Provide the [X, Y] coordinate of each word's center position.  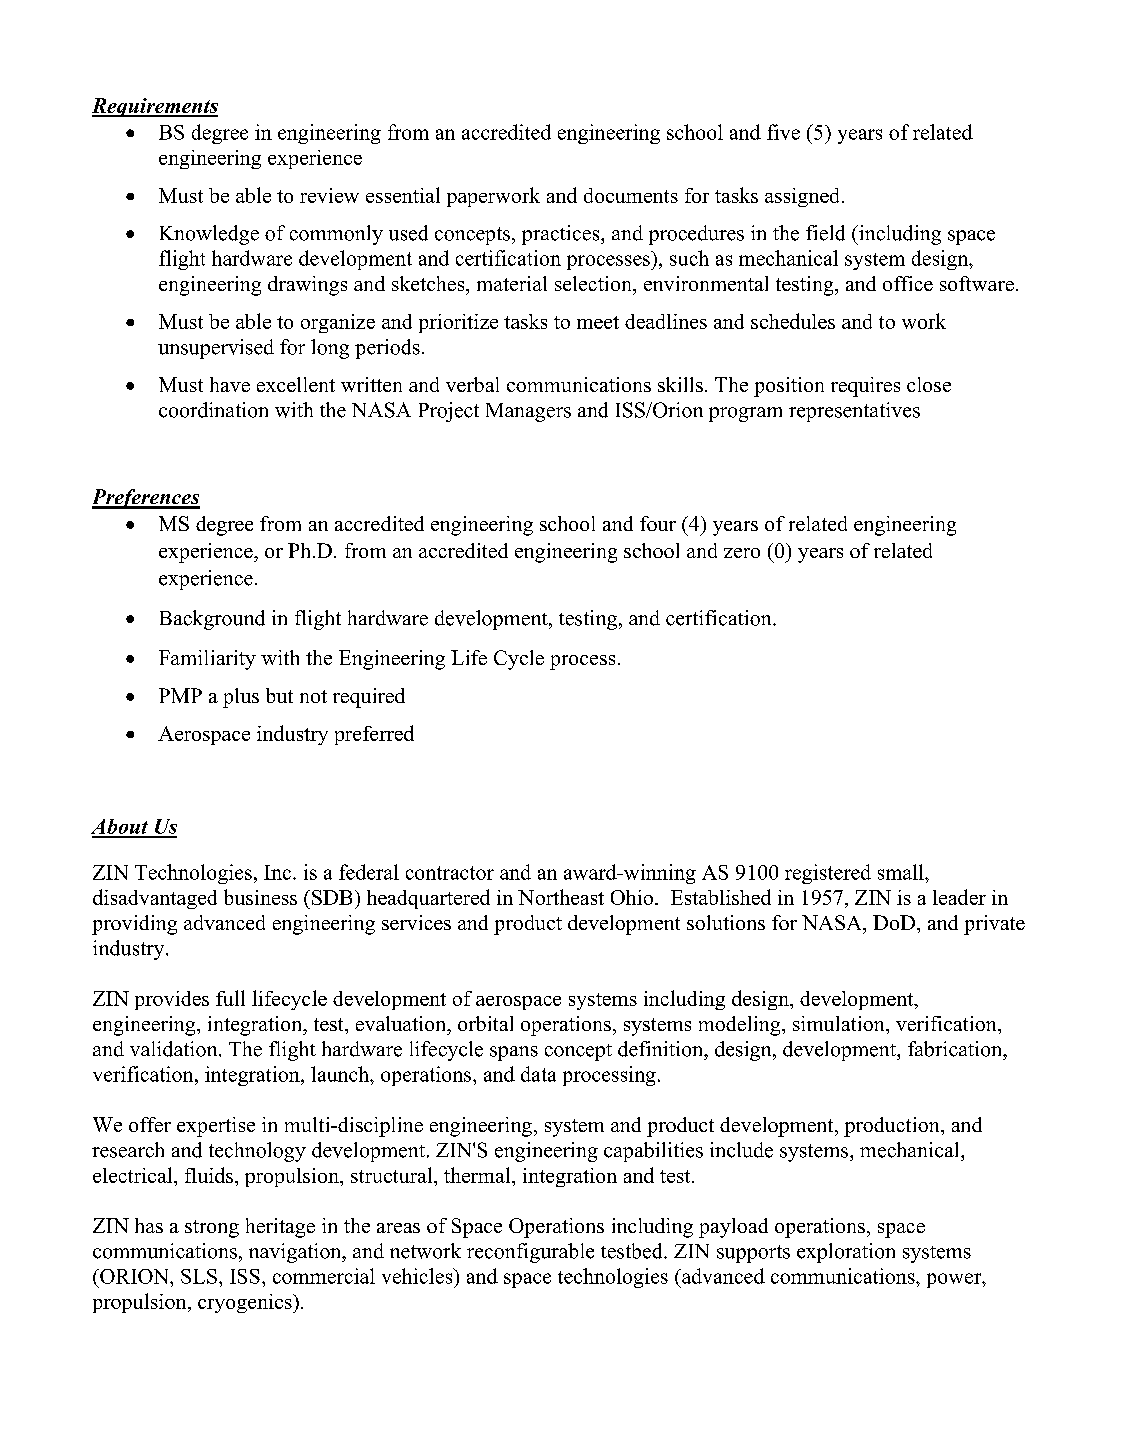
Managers [528, 412]
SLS [199, 1276]
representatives [854, 412]
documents [631, 195]
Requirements [155, 107]
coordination [213, 410]
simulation [840, 1023]
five [783, 132]
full [230, 998]
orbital [485, 1023]
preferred [374, 735]
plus [241, 698]
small [902, 872]
